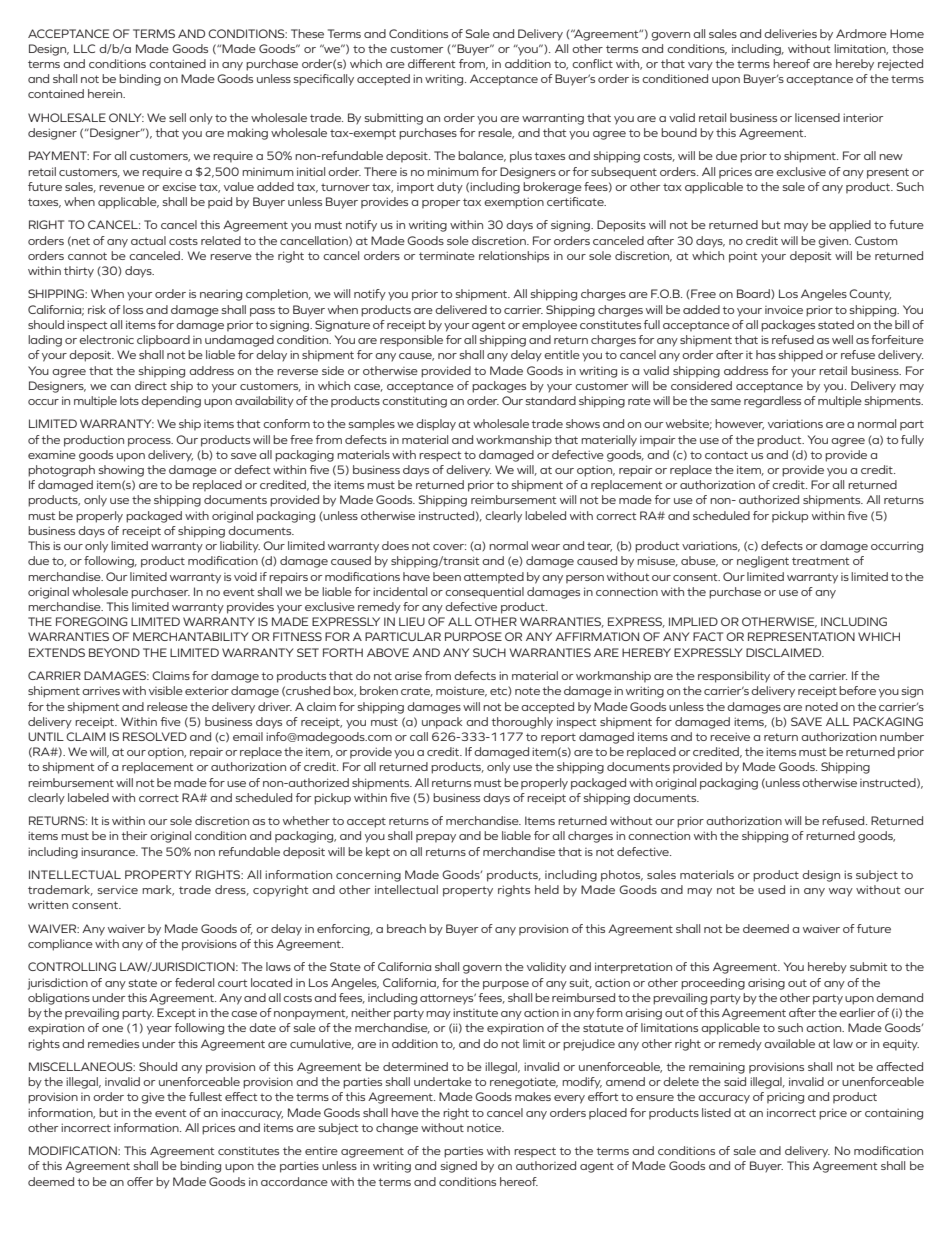 The height and width of the image is (1233, 952). Describe the element at coordinates (431, 63) in the image. I see `different` at that location.
